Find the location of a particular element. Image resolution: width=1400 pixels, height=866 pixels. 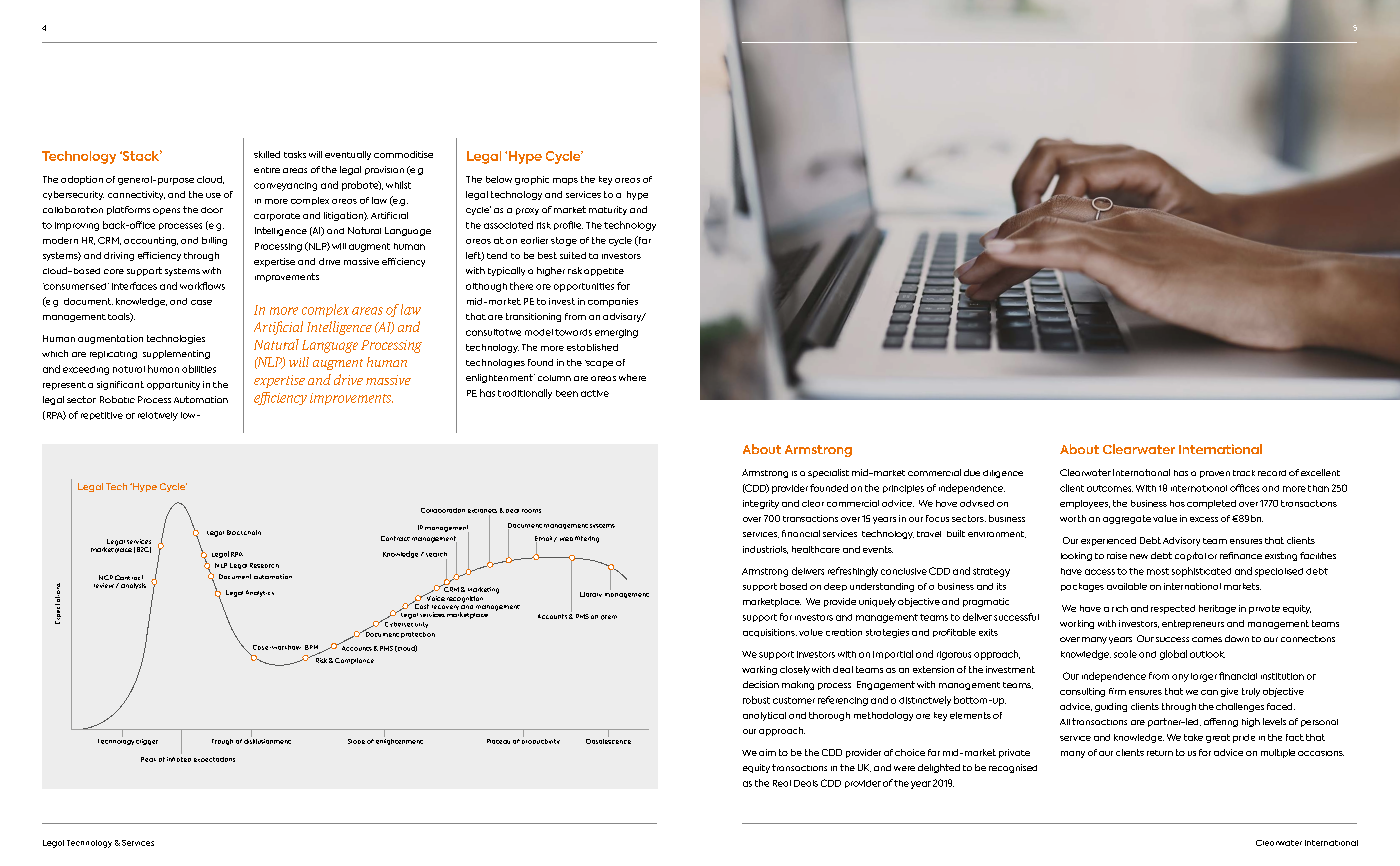

relatively is located at coordinates (158, 416).
